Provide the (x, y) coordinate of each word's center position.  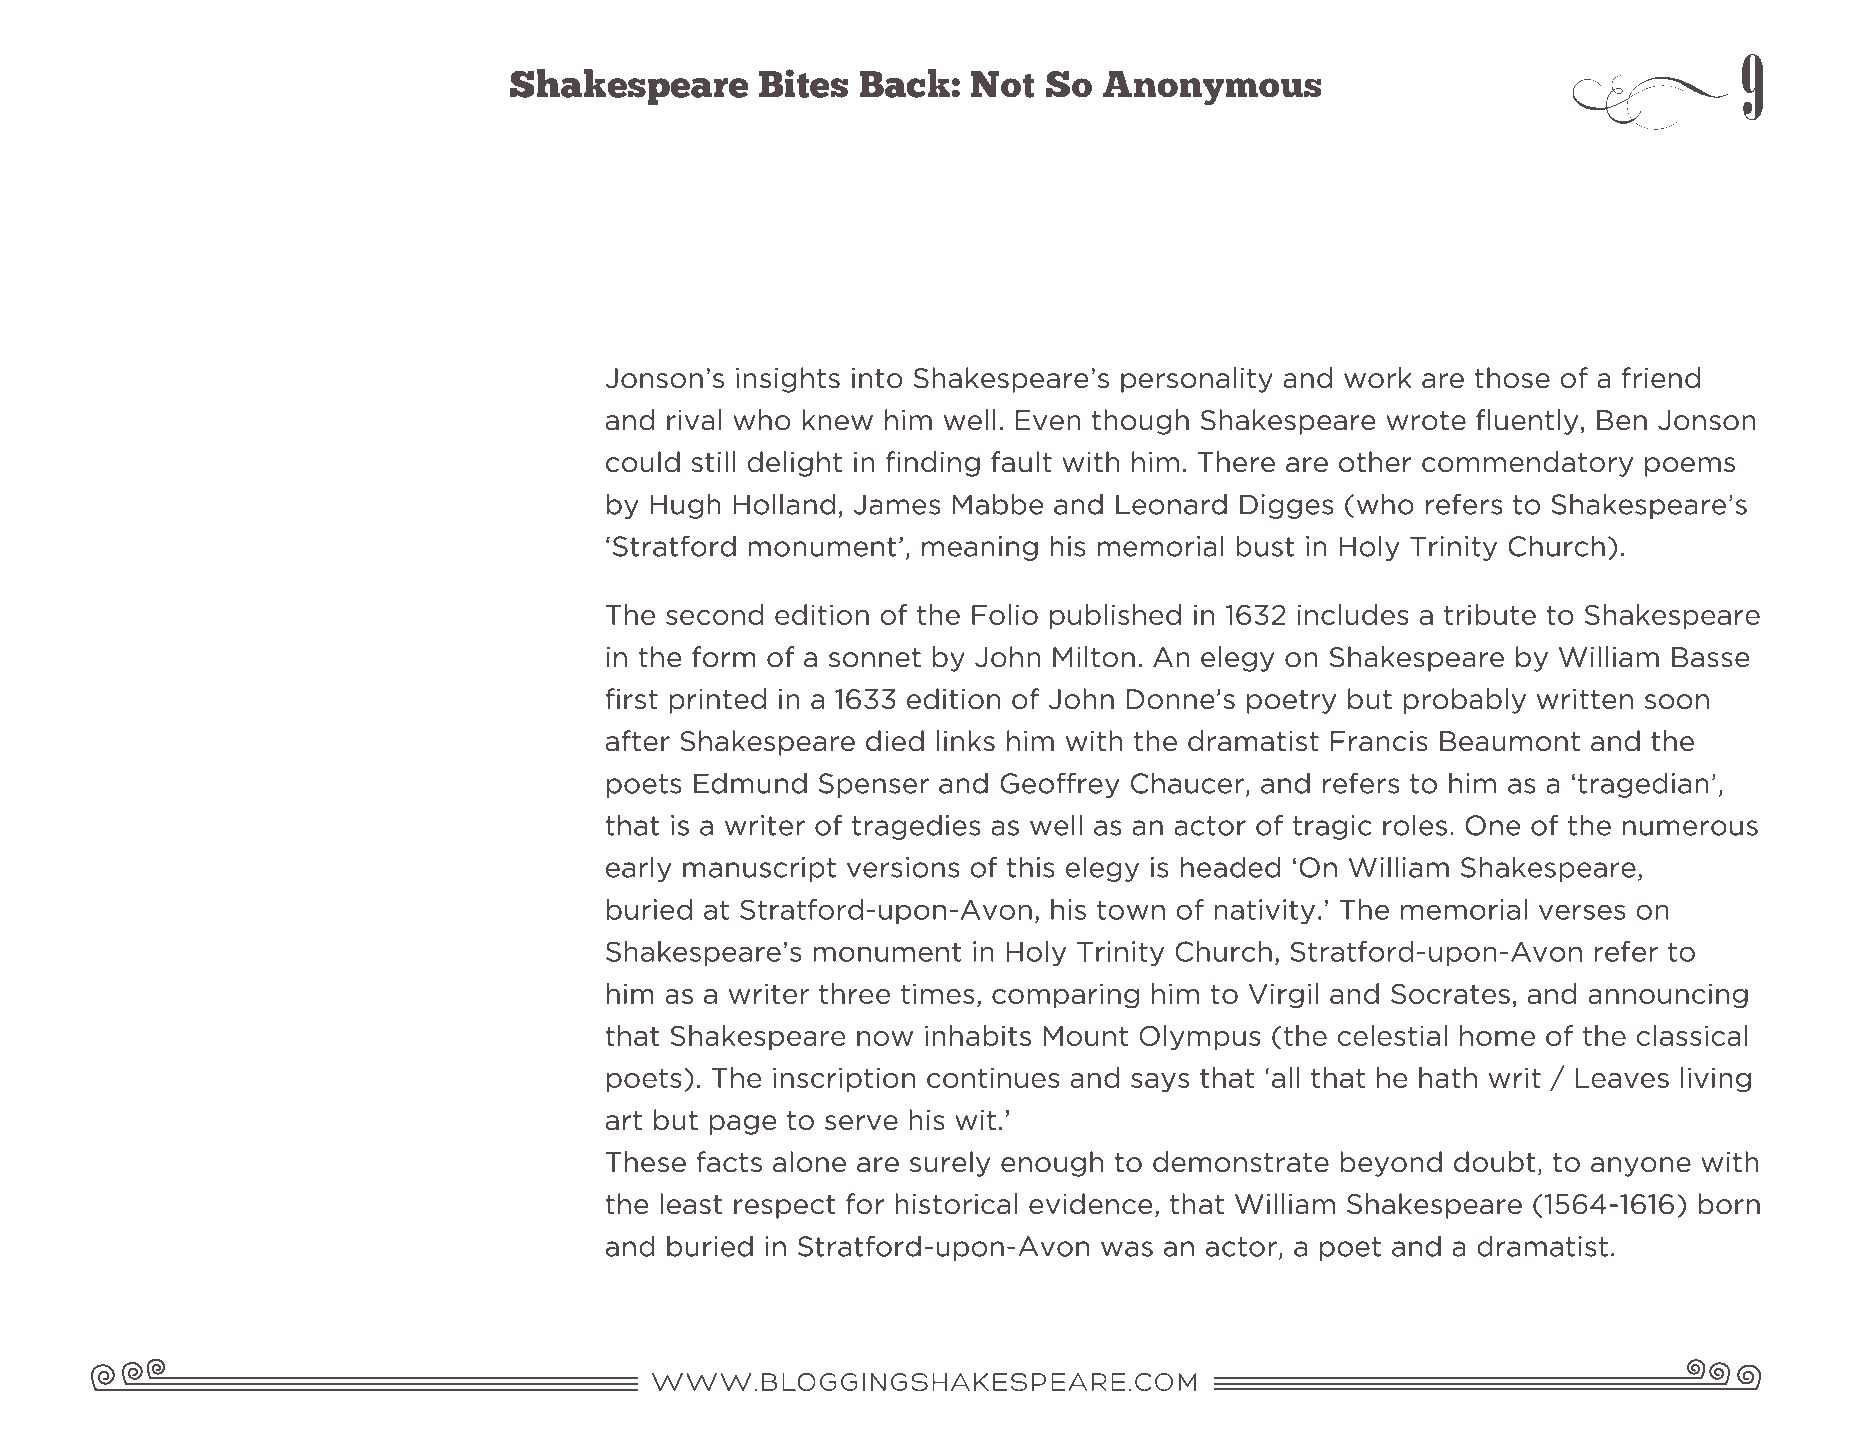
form (724, 657)
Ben (1622, 420)
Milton (1094, 657)
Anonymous (1212, 88)
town (1131, 910)
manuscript (759, 869)
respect (784, 1207)
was (1127, 1249)
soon (1677, 702)
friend (1661, 378)
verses (1582, 912)
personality (1197, 380)
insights (788, 380)
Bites (803, 83)
